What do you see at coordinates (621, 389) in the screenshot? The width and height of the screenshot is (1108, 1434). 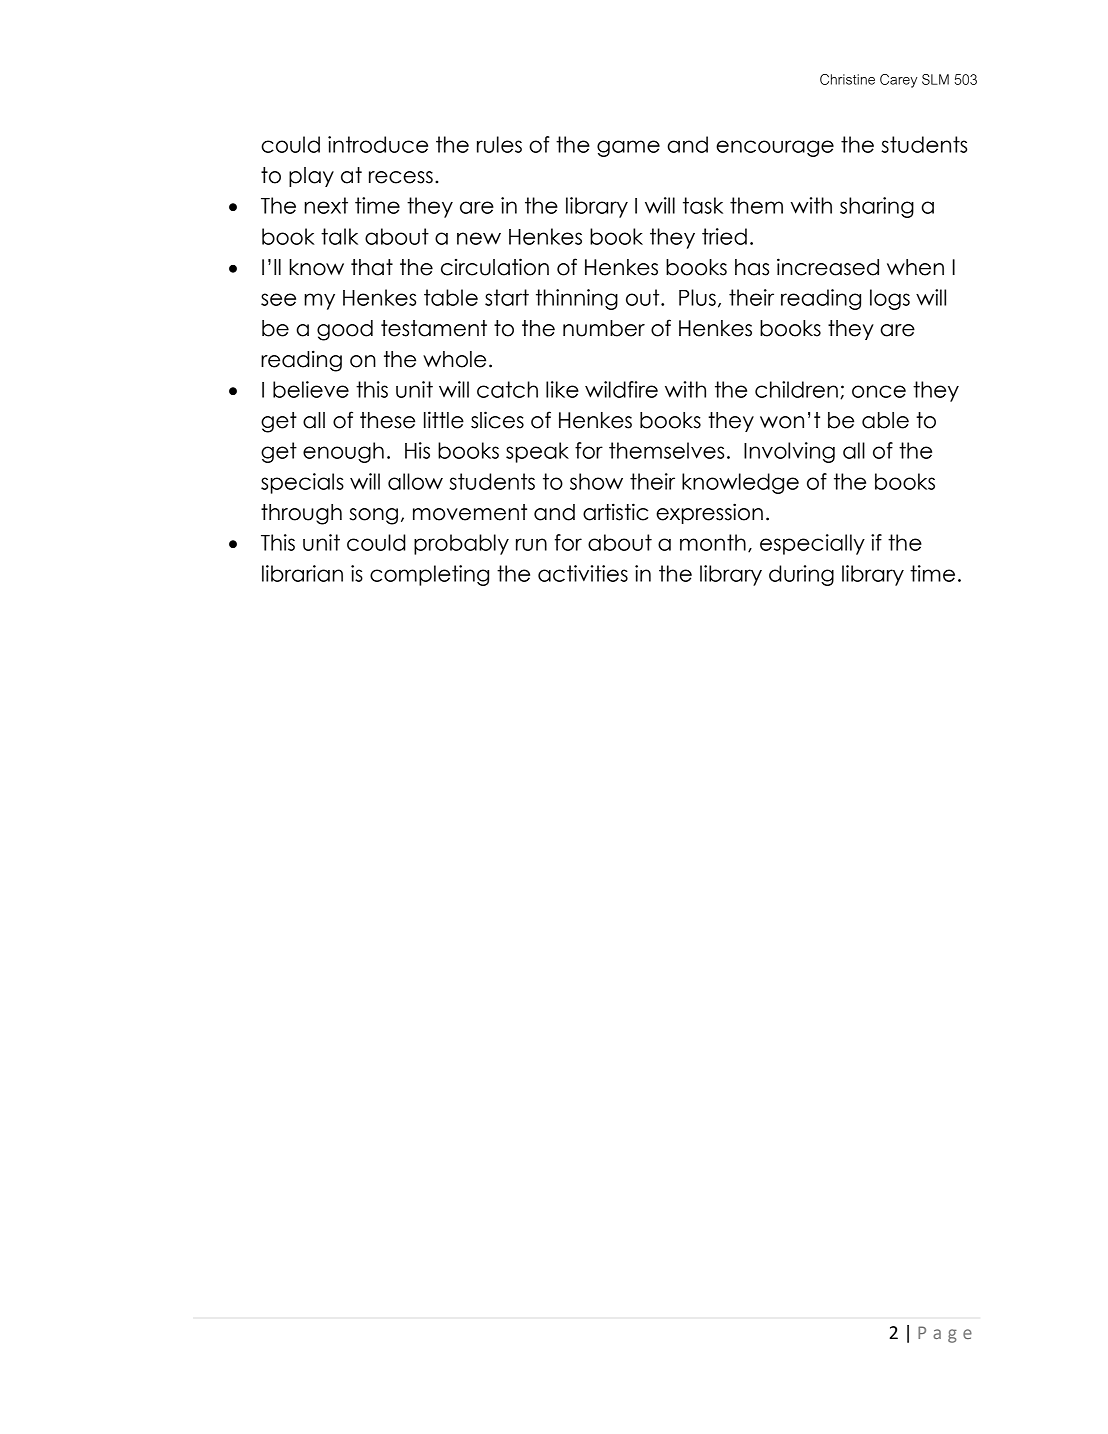 I see `wildfire` at bounding box center [621, 389].
